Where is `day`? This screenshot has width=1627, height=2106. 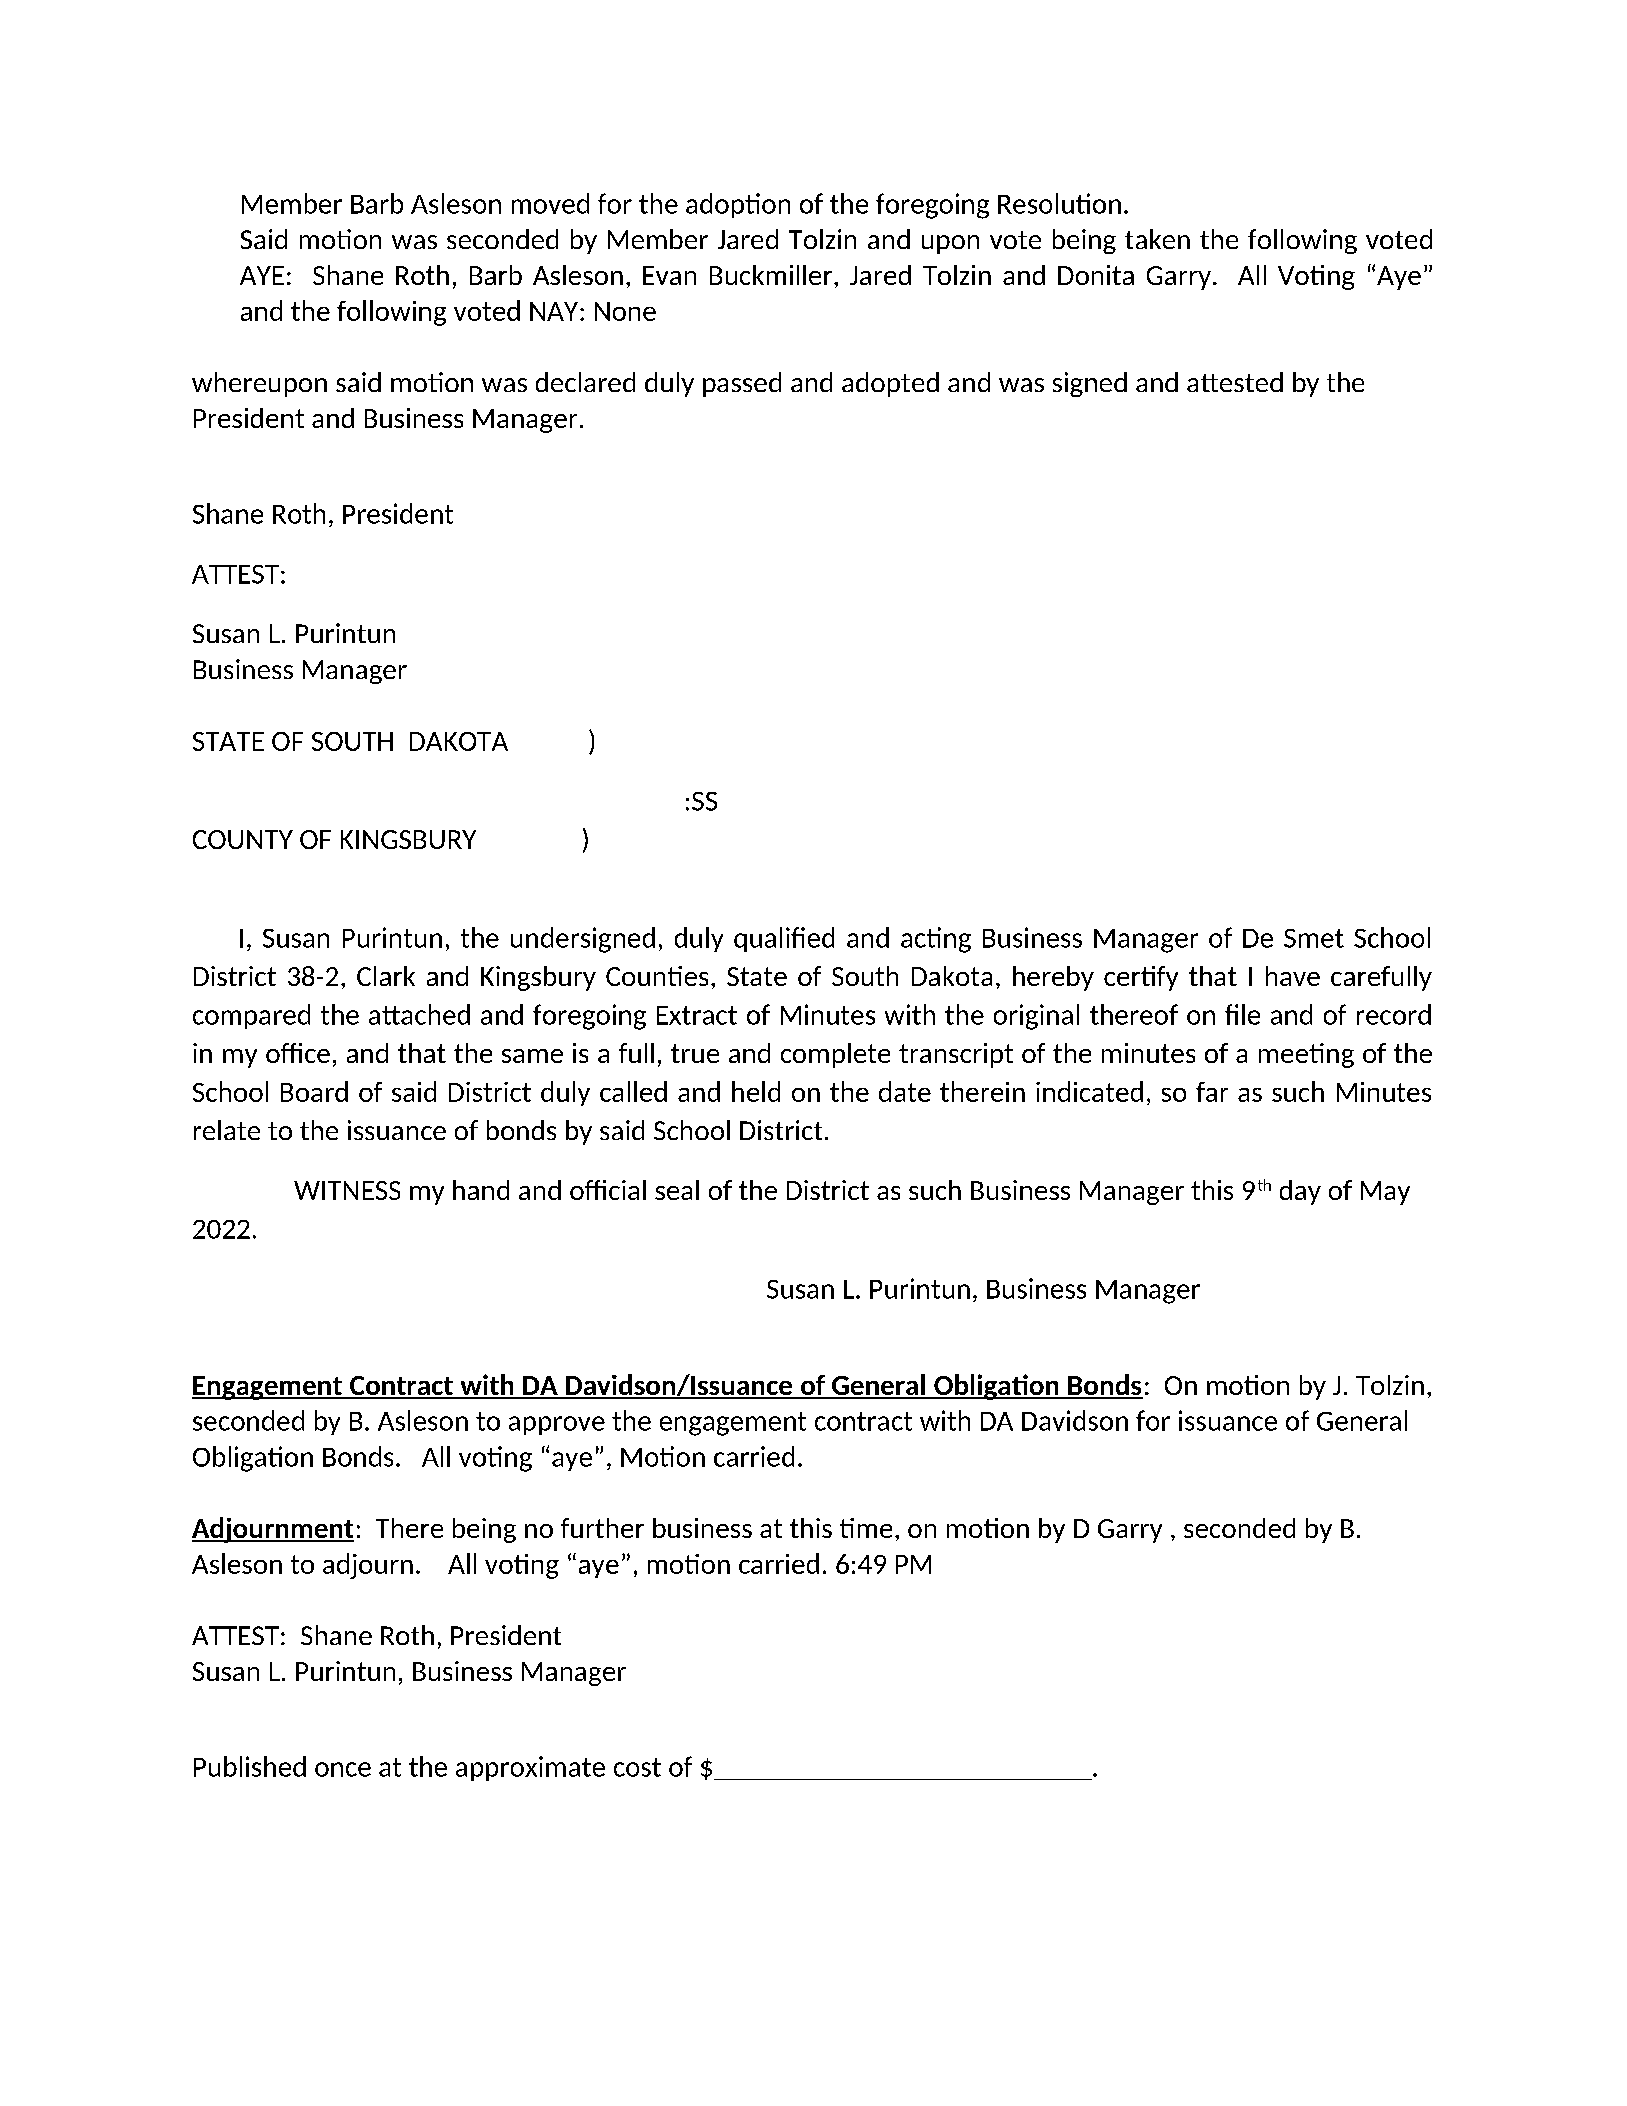 day is located at coordinates (1300, 1192).
